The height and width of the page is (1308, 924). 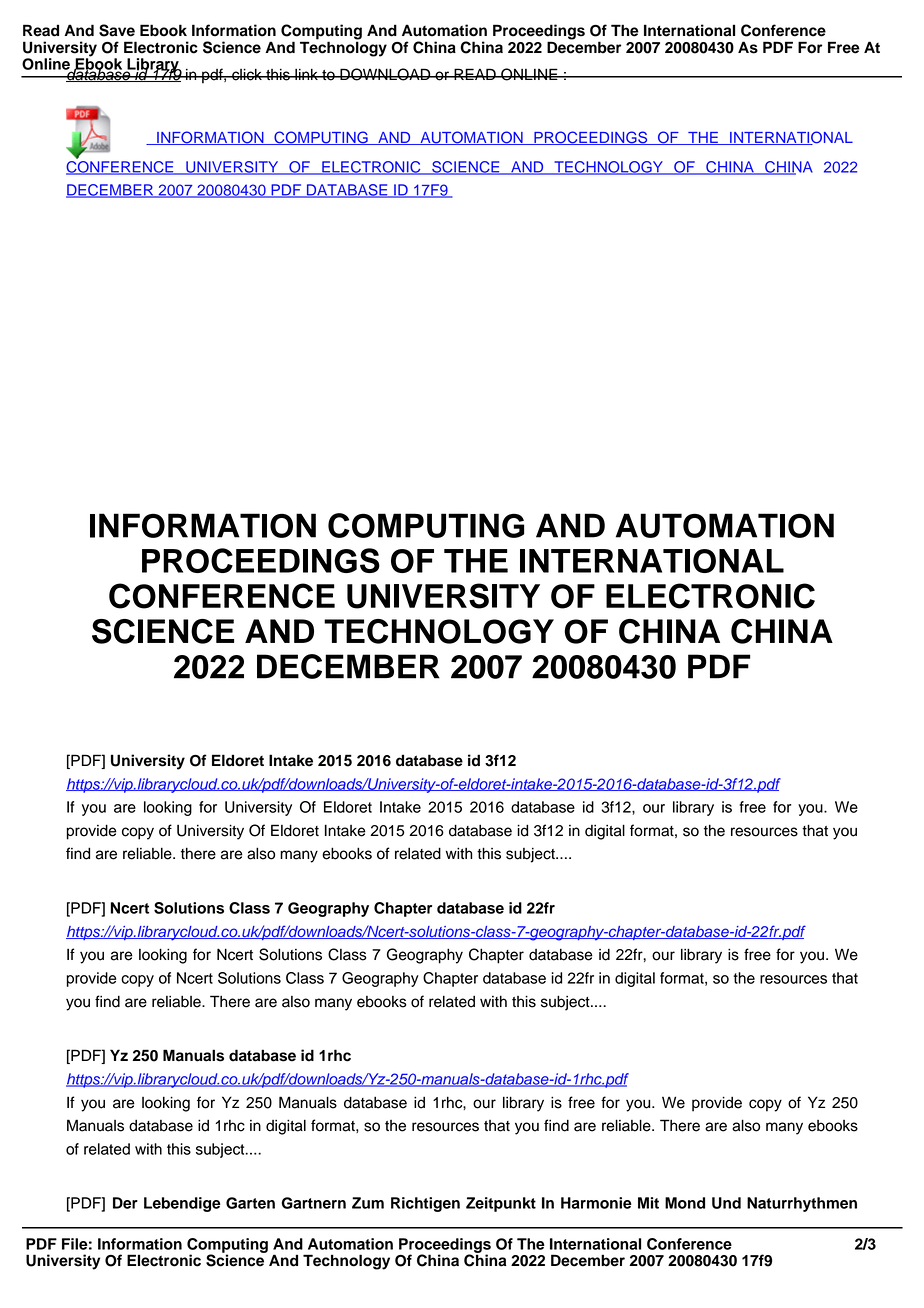 What do you see at coordinates (648, 1203) in the page?
I see `Mit` at bounding box center [648, 1203].
